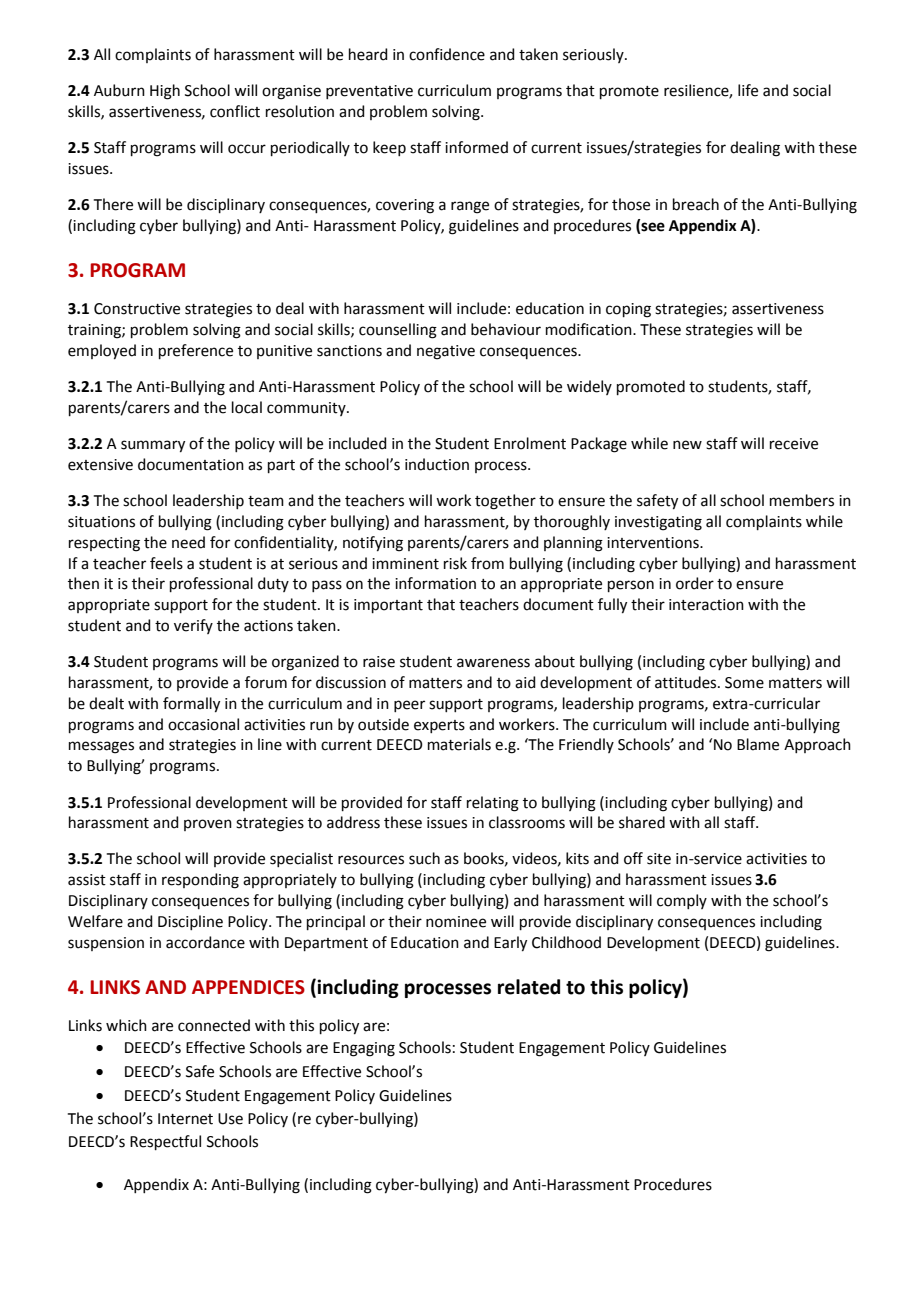 The image size is (924, 1308). I want to click on Internet, so click(185, 1119).
